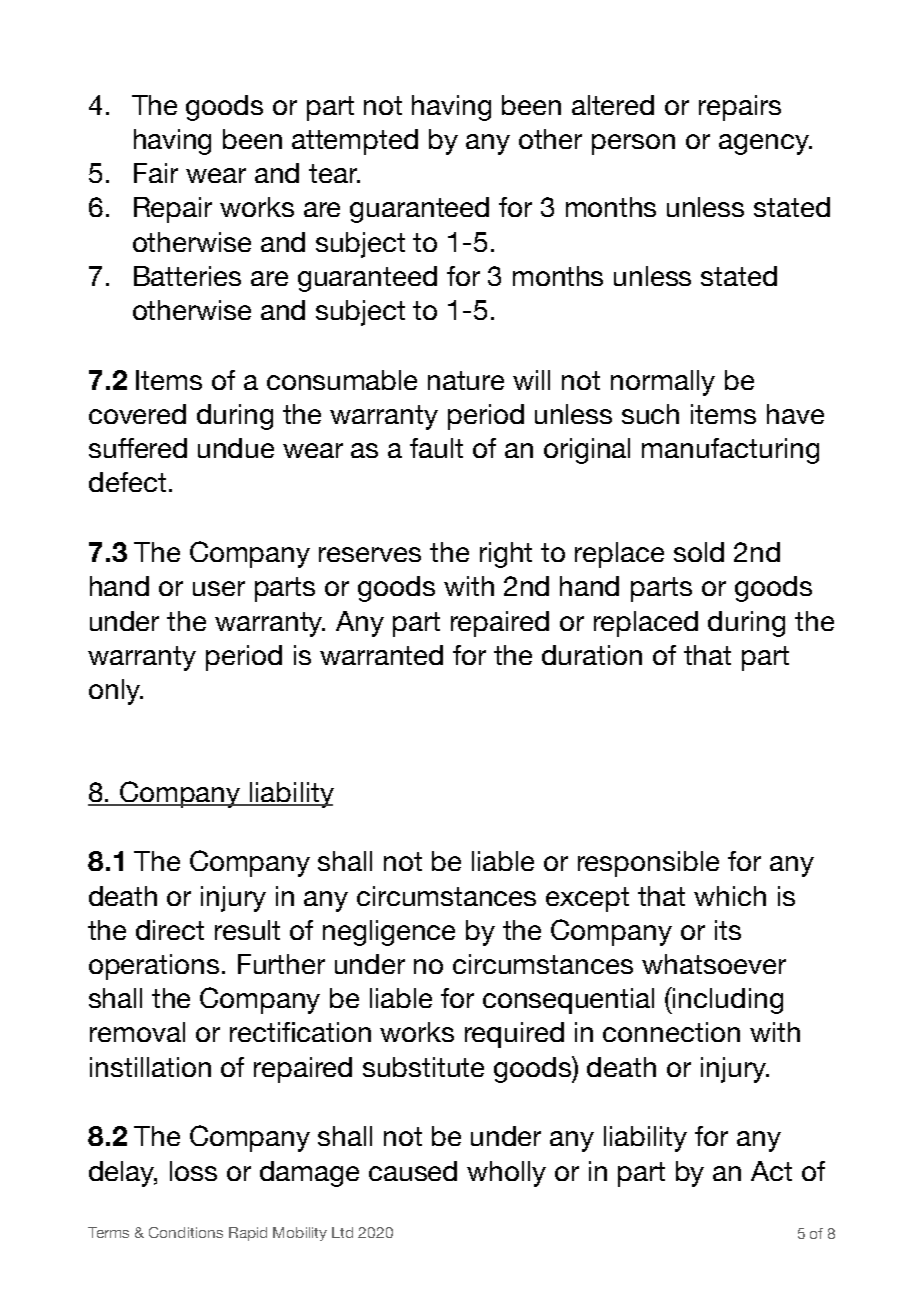  I want to click on loss, so click(193, 1171).
